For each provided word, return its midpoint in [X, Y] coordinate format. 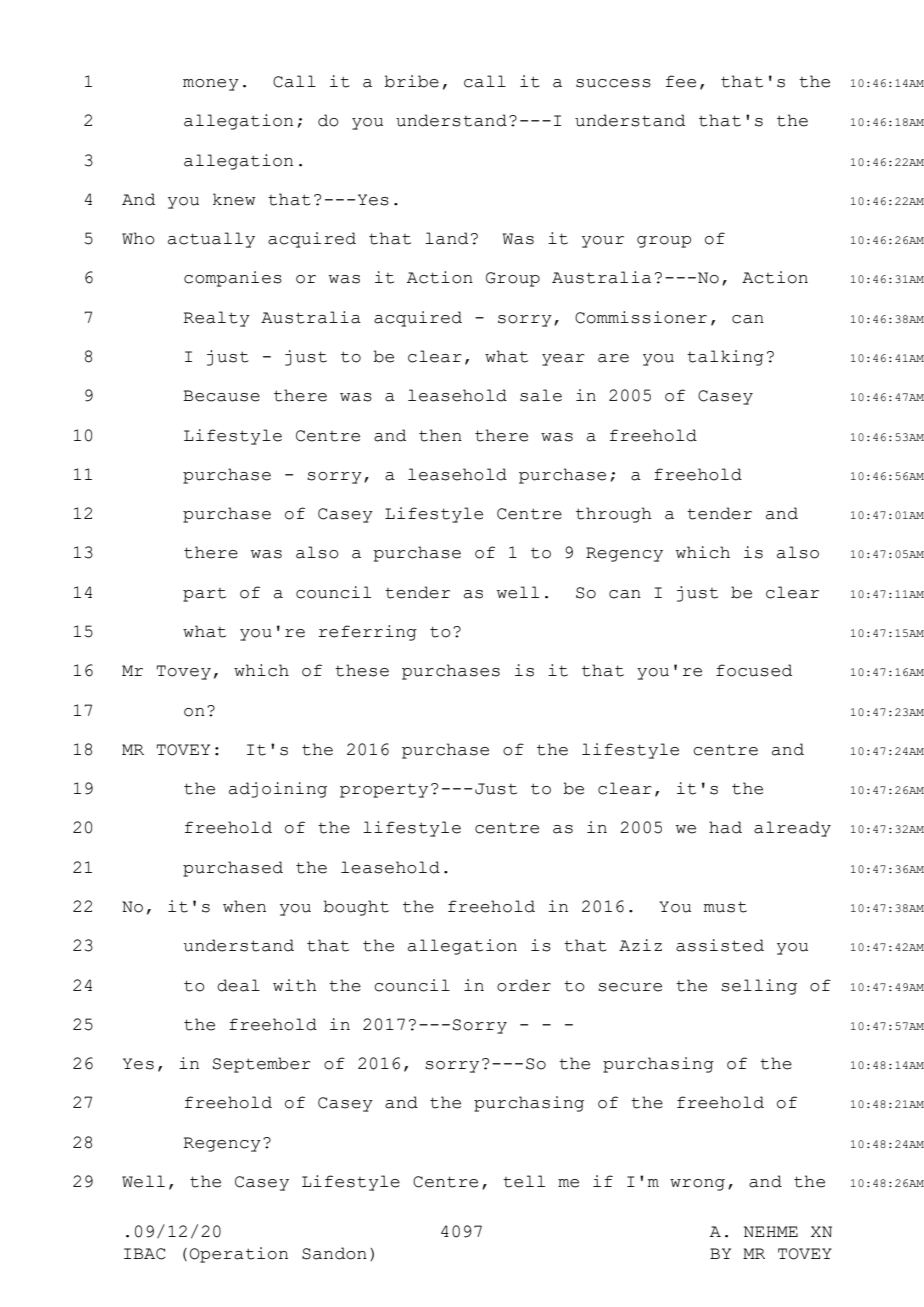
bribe [411, 81]
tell [524, 1181]
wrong [697, 1185]
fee [681, 81]
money [211, 85]
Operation [239, 1255]
